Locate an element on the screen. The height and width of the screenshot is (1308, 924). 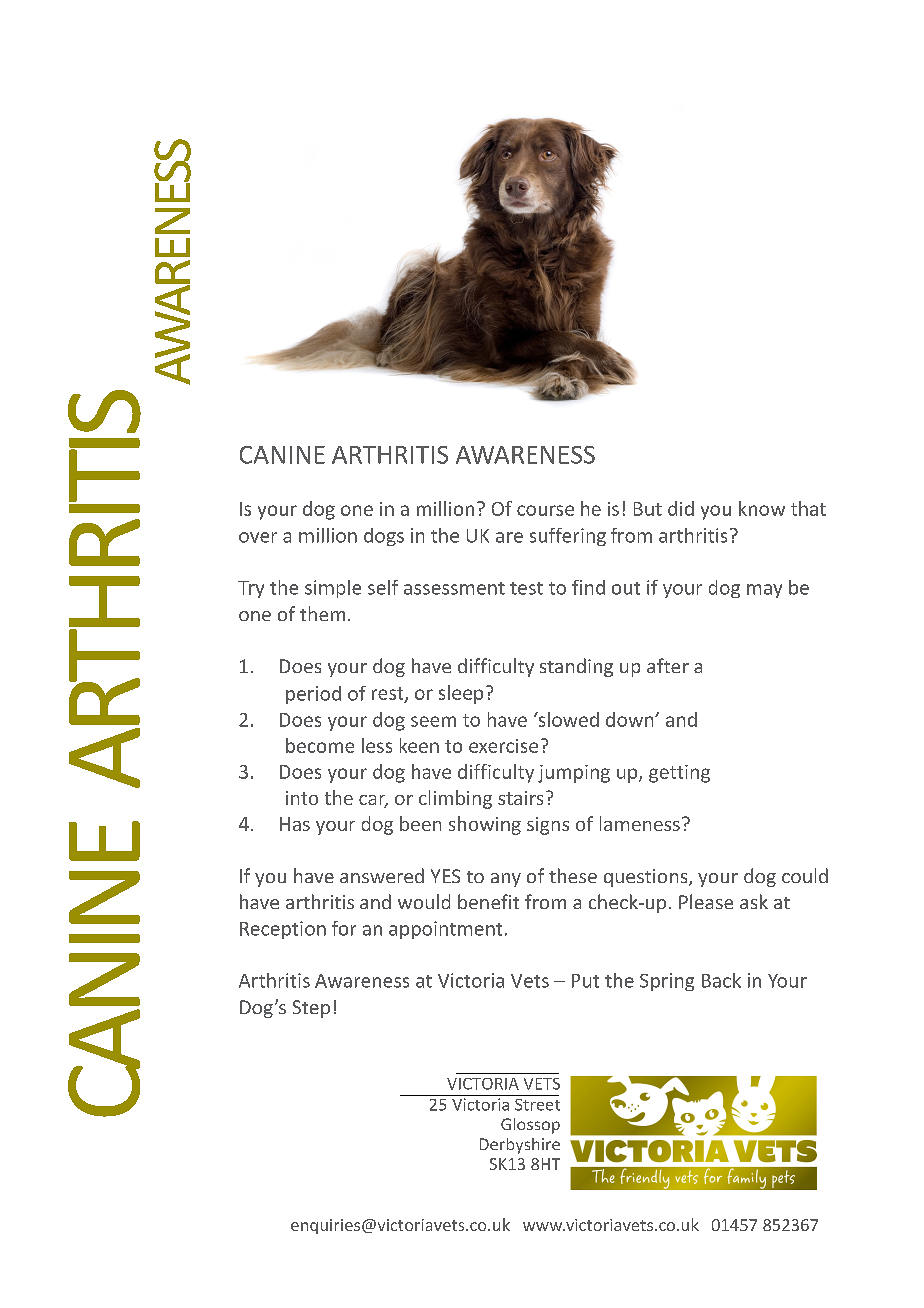
Back is located at coordinates (721, 980).
